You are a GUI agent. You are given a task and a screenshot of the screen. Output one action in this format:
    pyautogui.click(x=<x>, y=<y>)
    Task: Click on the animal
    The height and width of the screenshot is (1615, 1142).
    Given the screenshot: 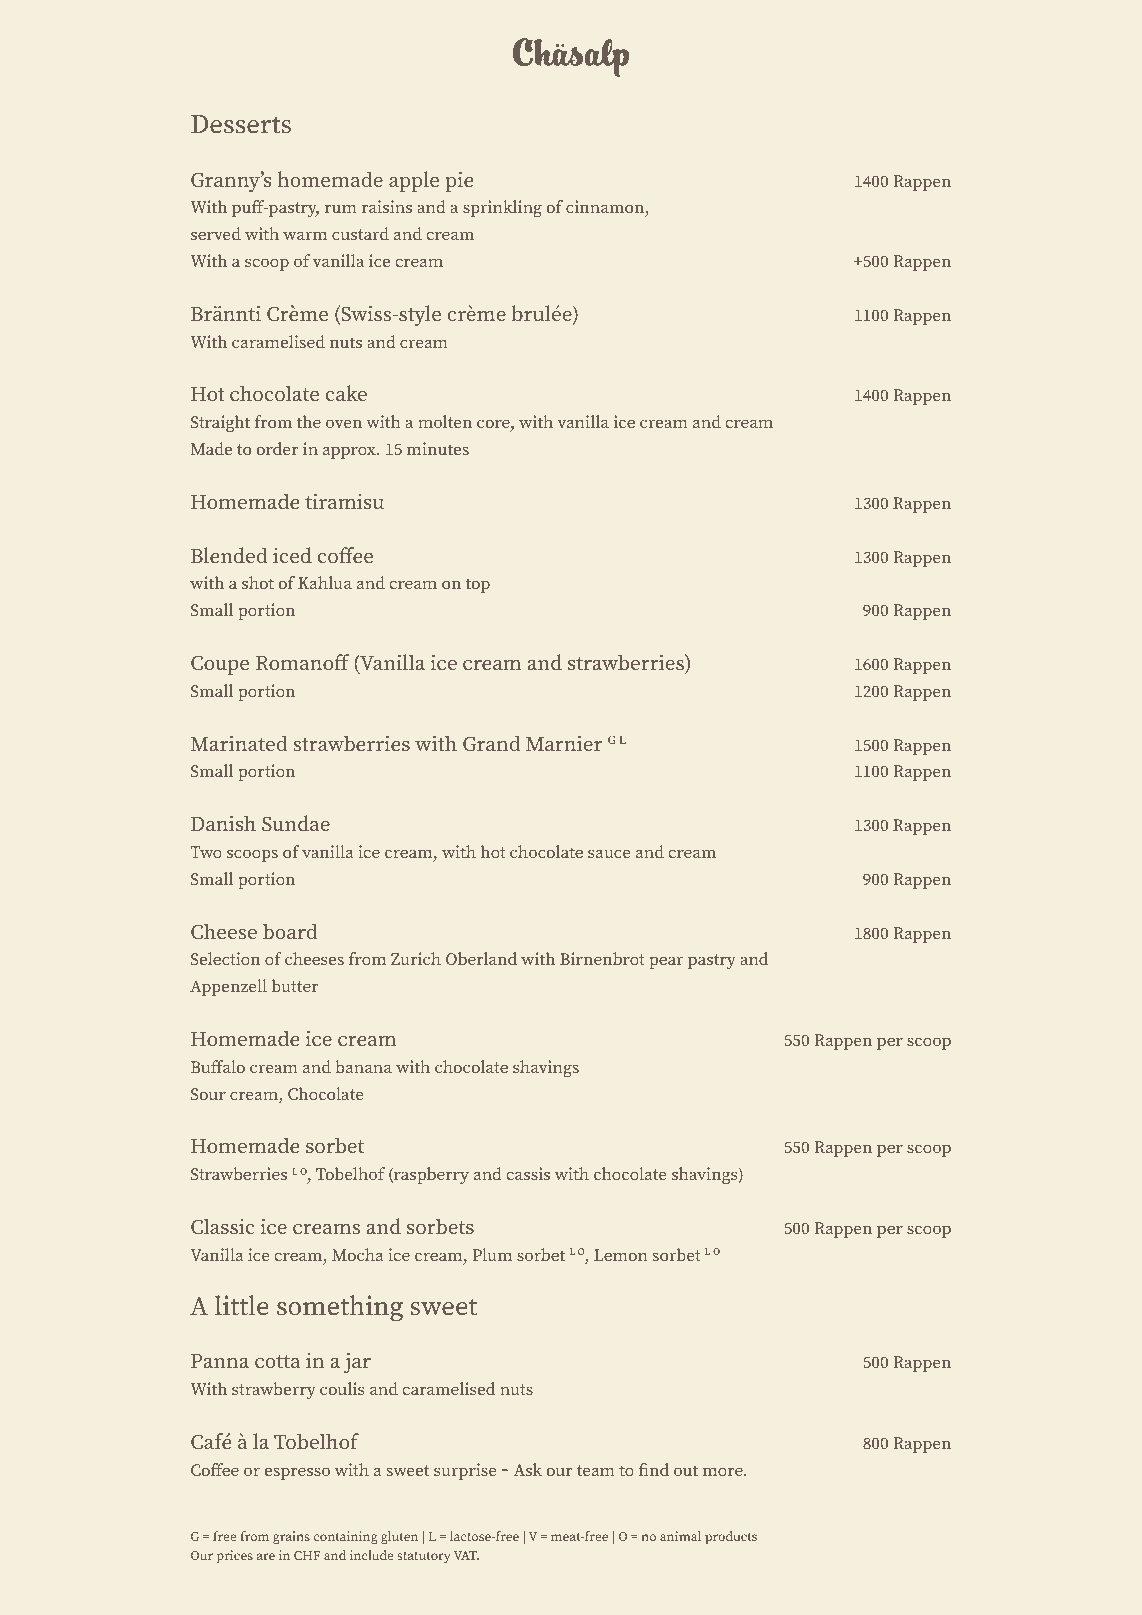 What is the action you would take?
    pyautogui.click(x=680, y=1536)
